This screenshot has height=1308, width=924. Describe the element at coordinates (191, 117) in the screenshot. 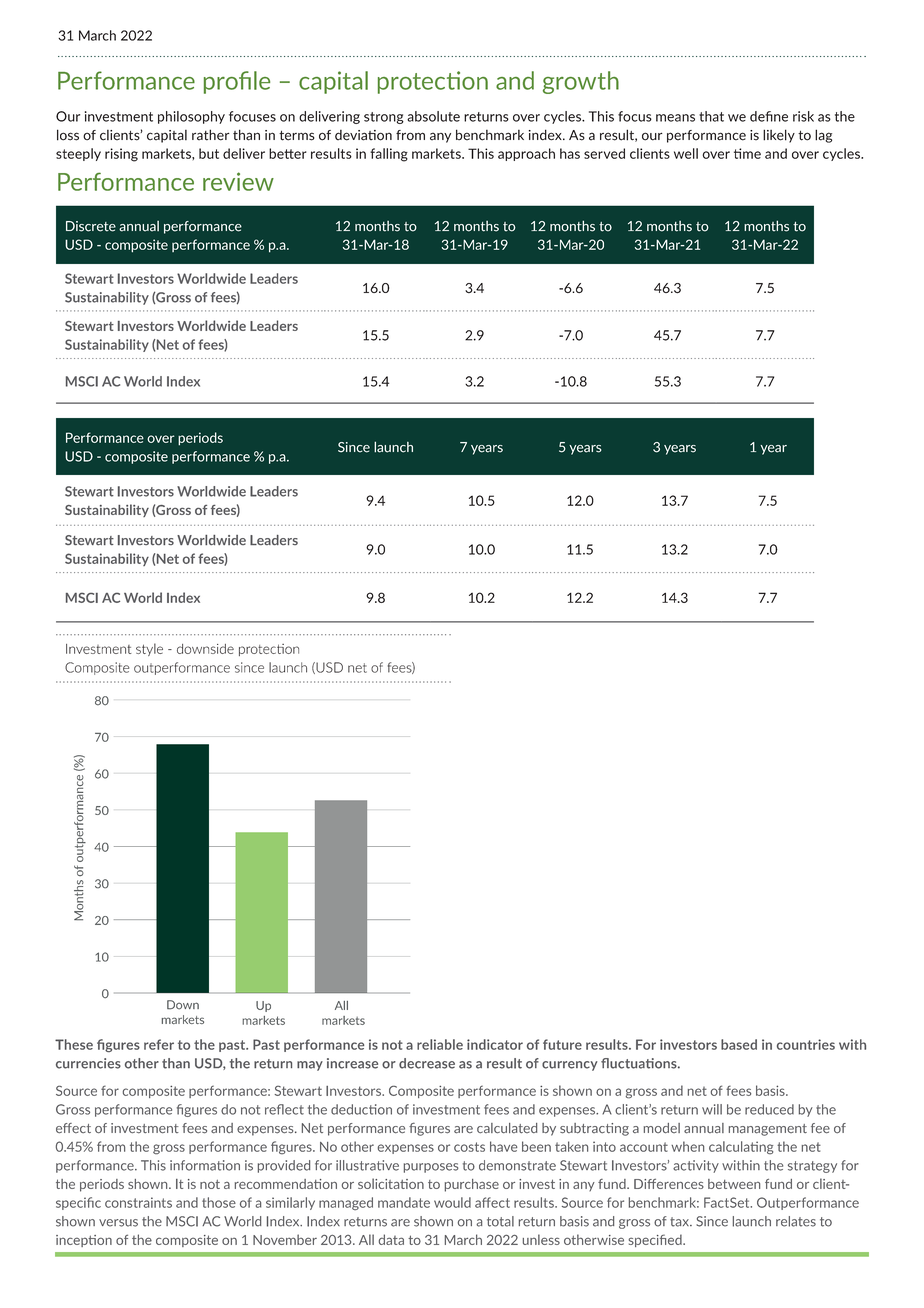

I see `philosophy` at that location.
